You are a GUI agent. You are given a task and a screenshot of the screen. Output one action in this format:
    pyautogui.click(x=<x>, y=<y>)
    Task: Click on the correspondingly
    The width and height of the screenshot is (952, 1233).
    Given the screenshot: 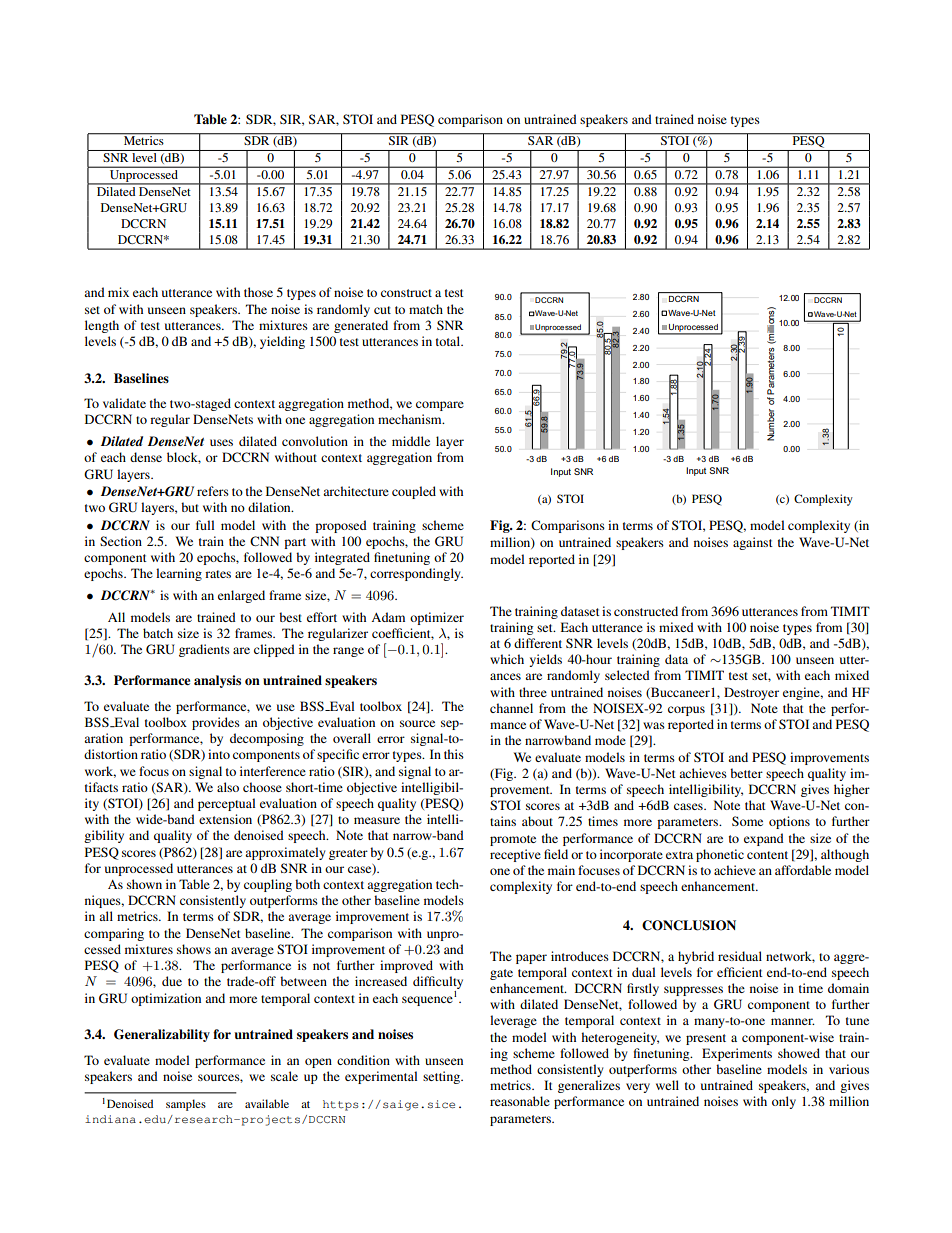 What is the action you would take?
    pyautogui.click(x=416, y=574)
